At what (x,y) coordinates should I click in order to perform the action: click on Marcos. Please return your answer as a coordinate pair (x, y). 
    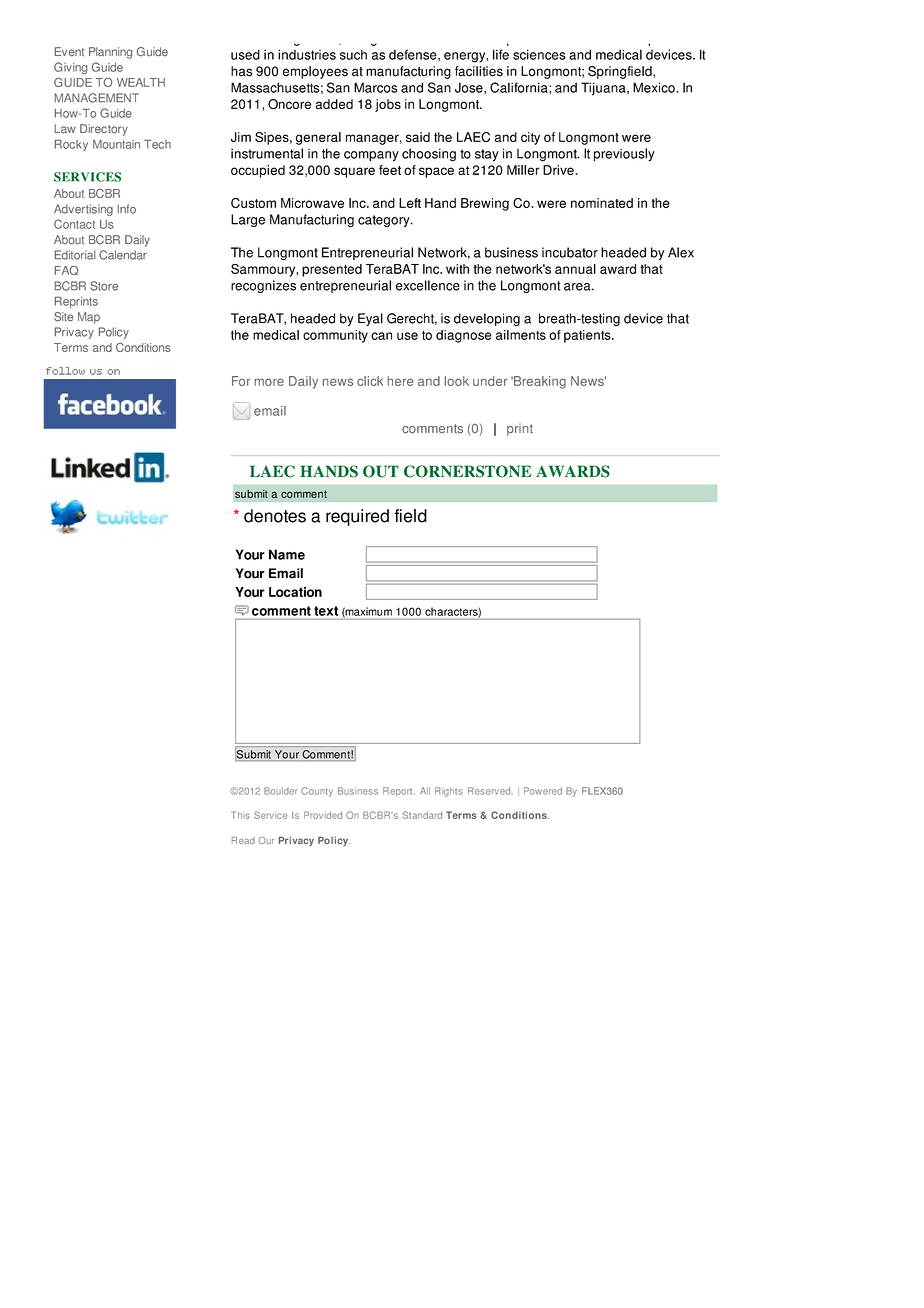
    Looking at the image, I should click on (376, 87).
